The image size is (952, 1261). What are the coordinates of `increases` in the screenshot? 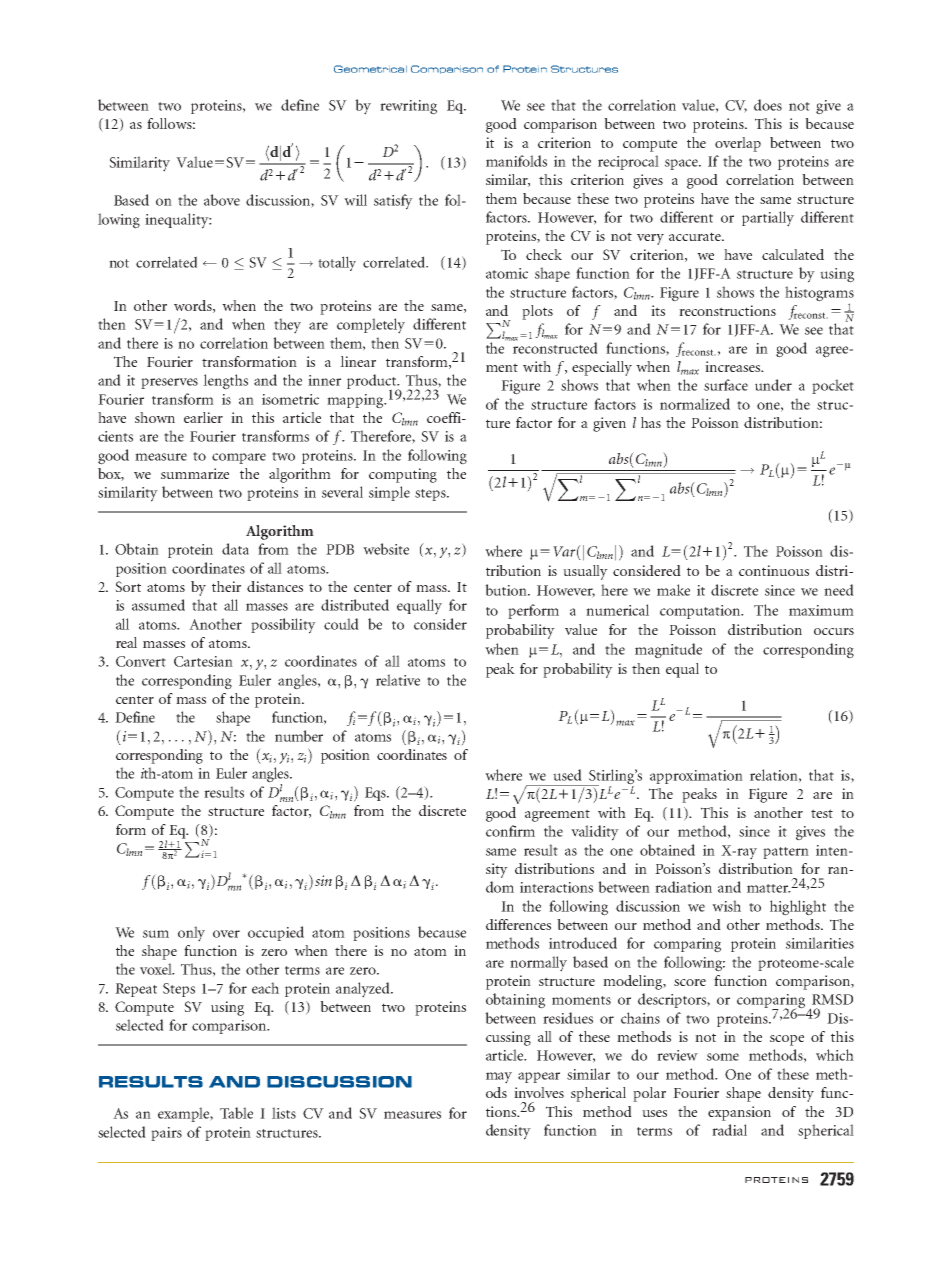 It's located at (734, 366).
